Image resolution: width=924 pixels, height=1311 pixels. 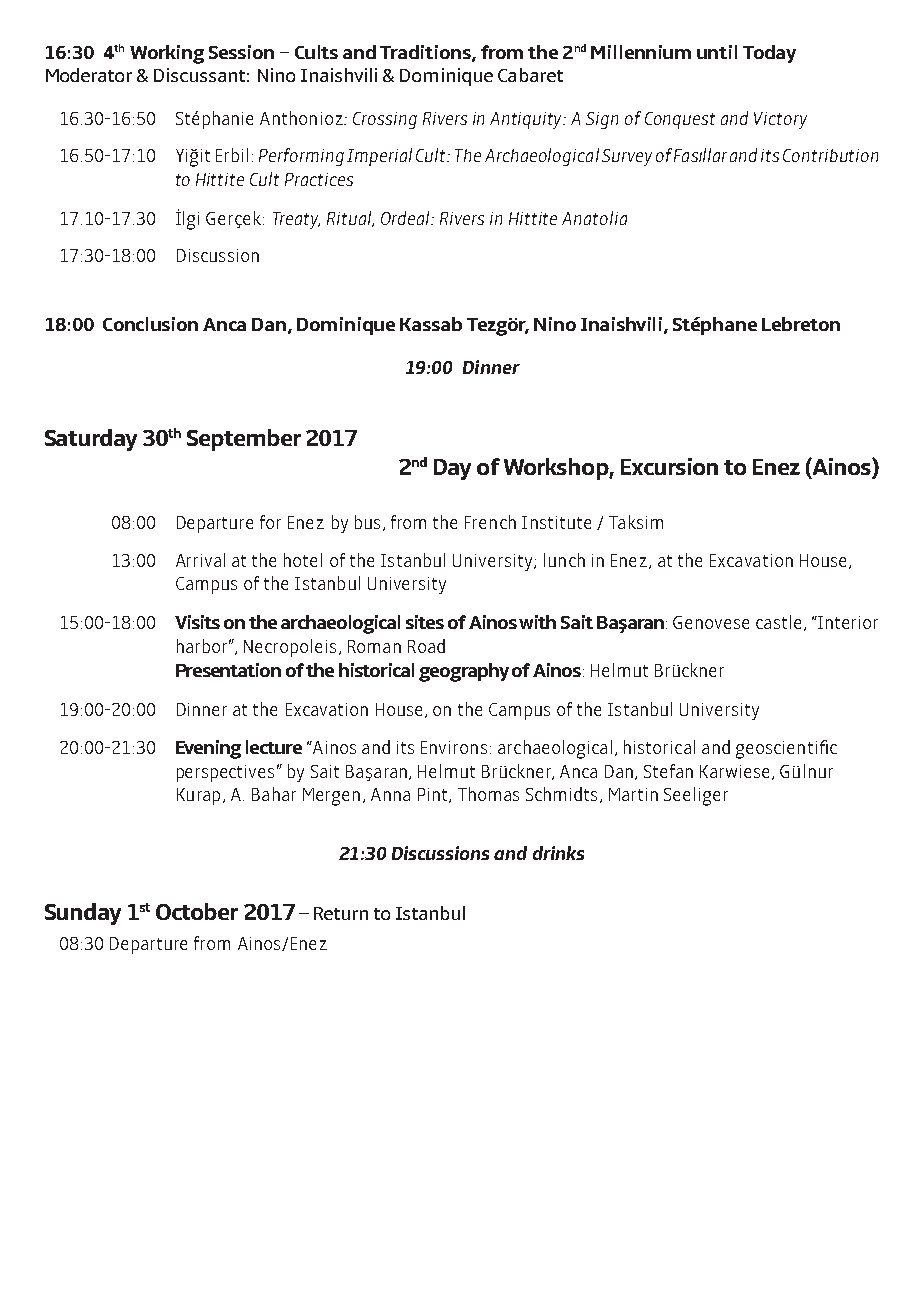 What do you see at coordinates (407, 218) in the screenshot?
I see `Ordeal` at bounding box center [407, 218].
